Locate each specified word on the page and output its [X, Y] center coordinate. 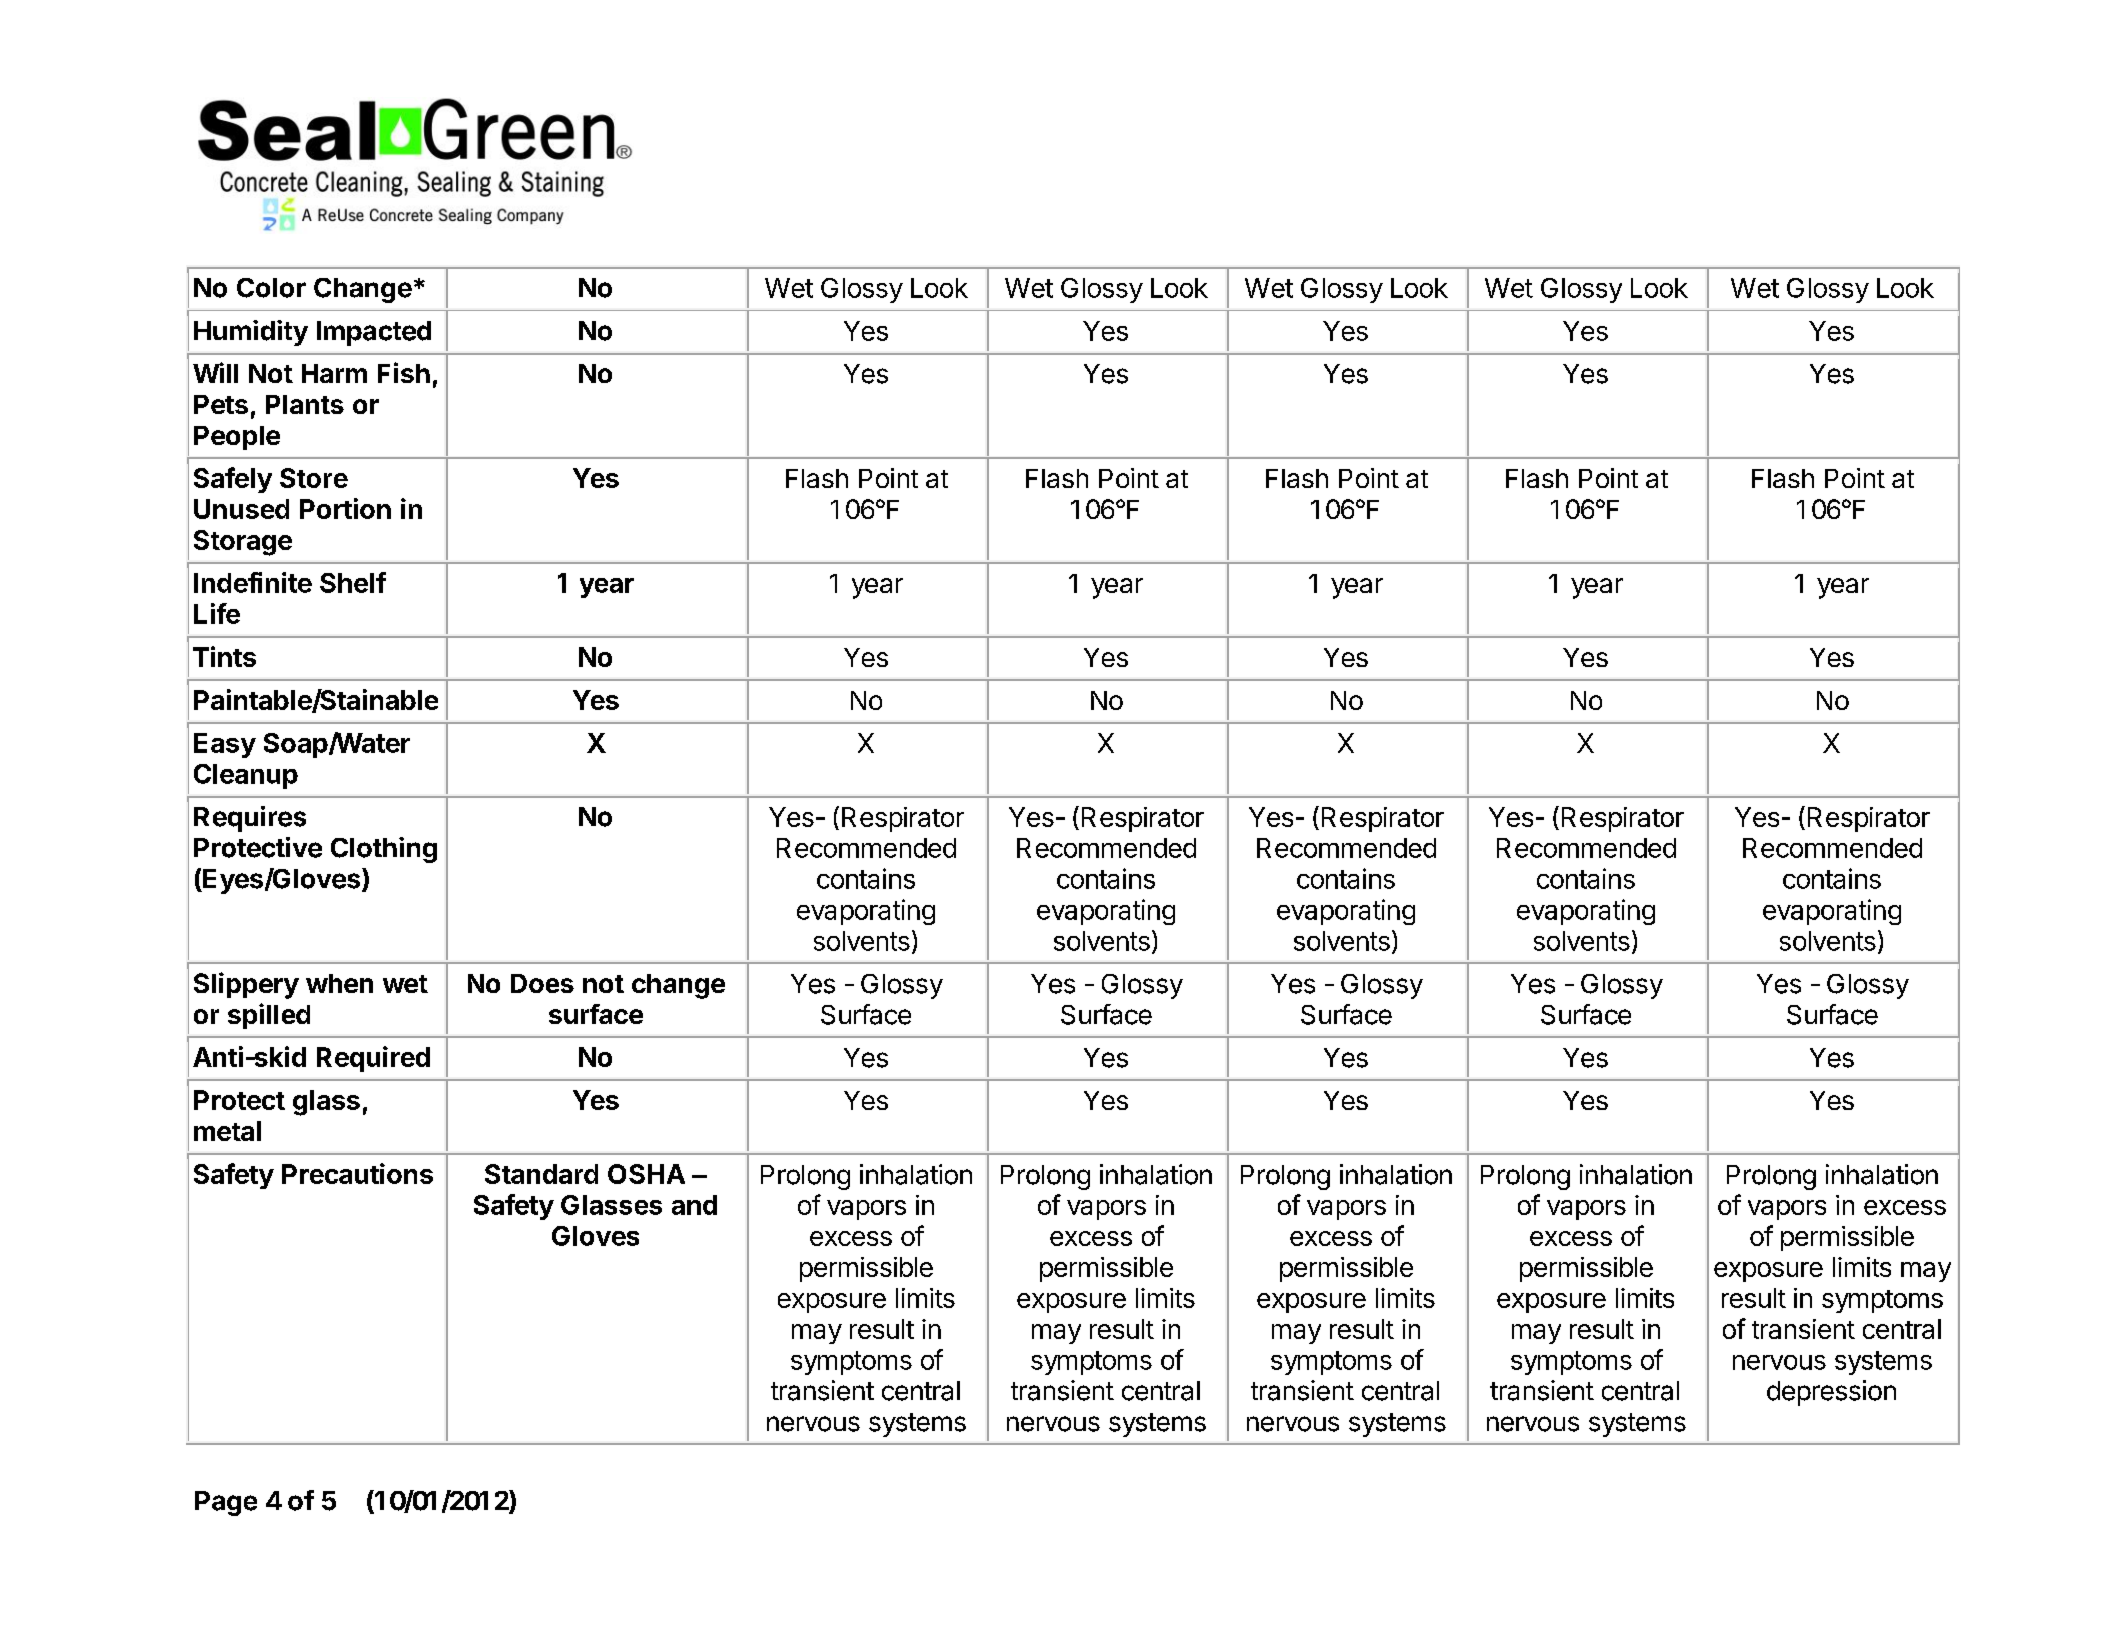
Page [226, 1503]
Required [373, 1059]
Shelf [353, 582]
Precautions [357, 1173]
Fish [404, 372]
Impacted [374, 333]
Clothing [384, 850]
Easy [225, 745]
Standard [541, 1174]
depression [1831, 1393]
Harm [334, 373]
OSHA [646, 1174]
